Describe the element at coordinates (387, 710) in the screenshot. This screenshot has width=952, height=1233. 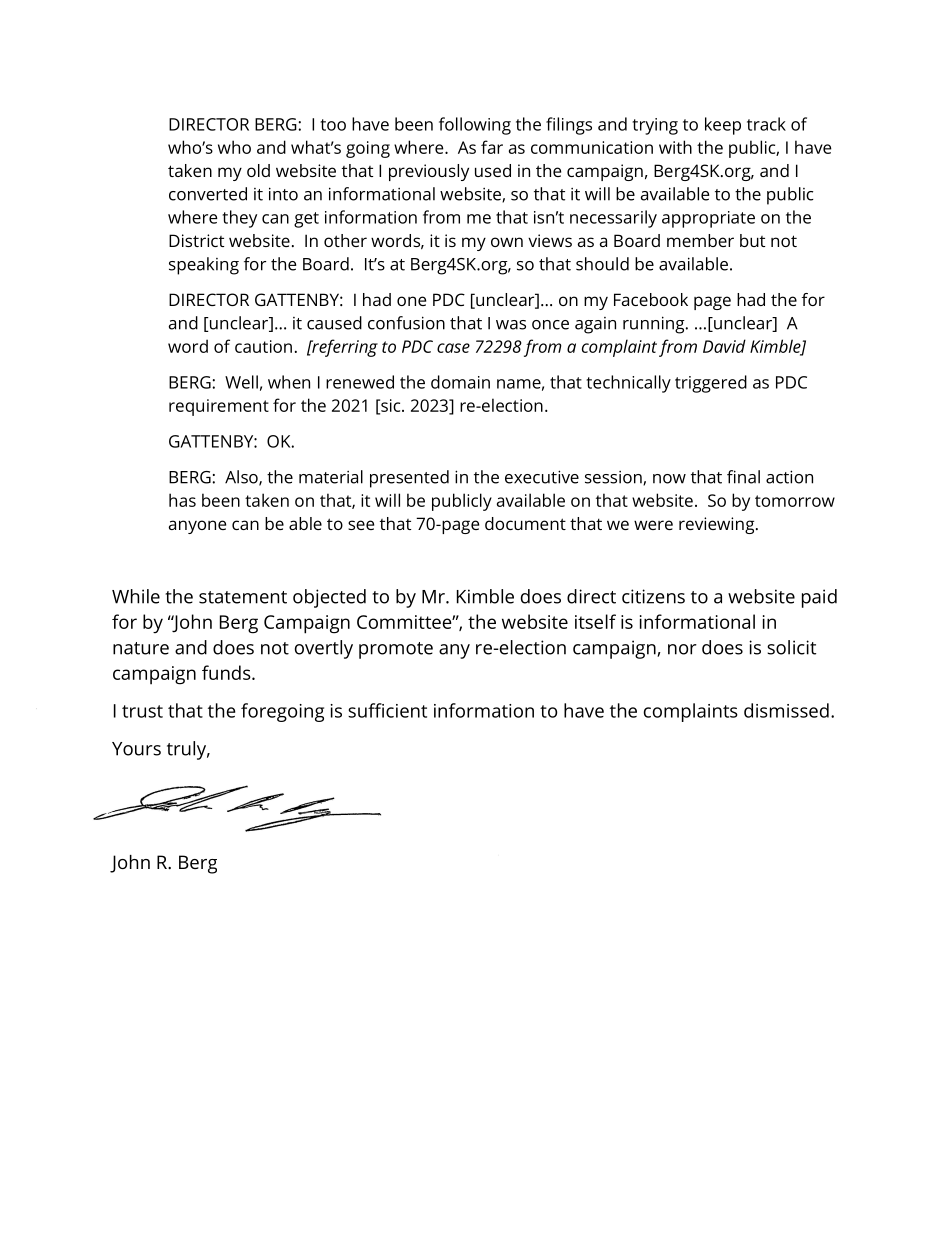
I see `sufficient` at that location.
